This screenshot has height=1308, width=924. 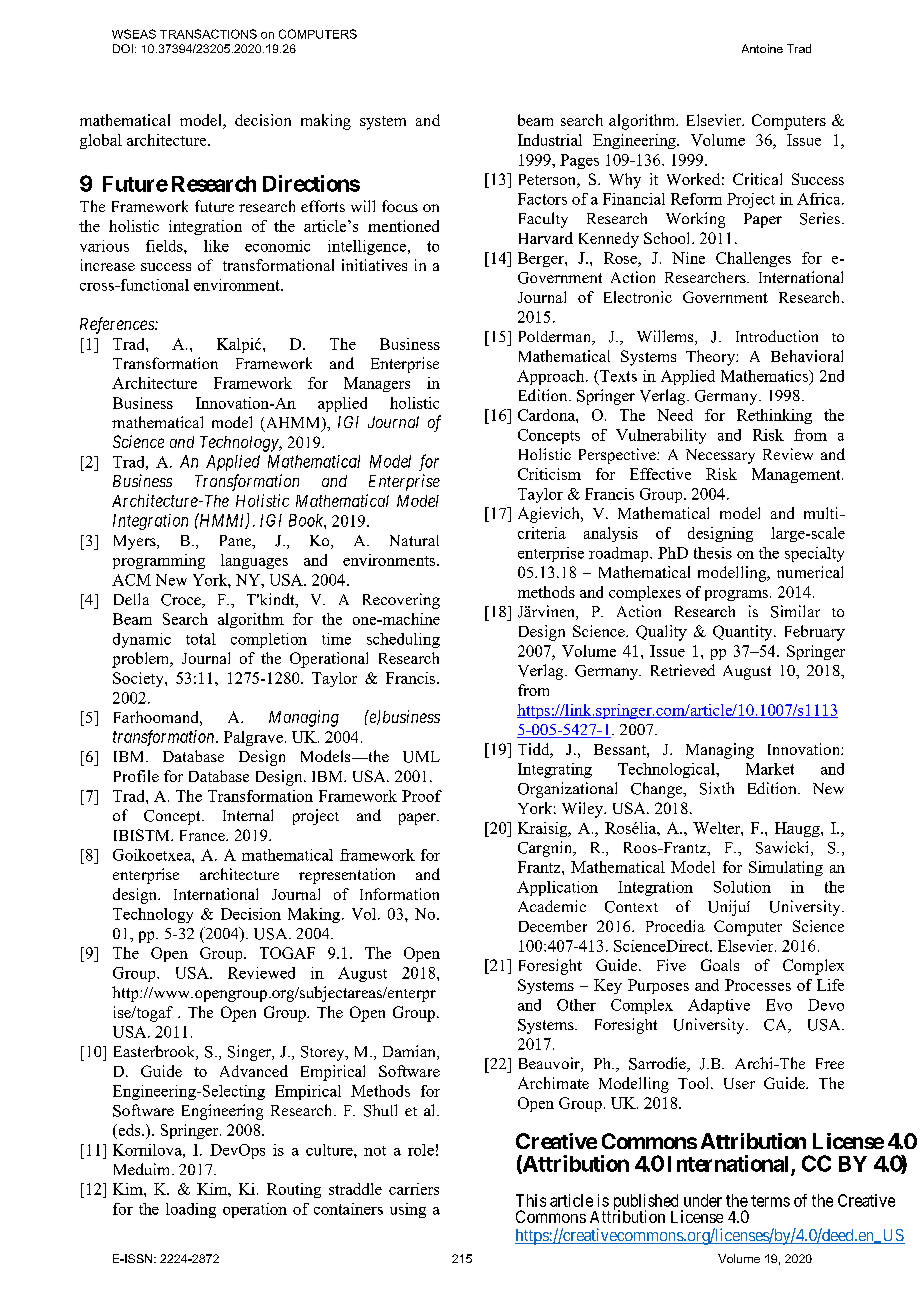 I want to click on Proof, so click(x=422, y=796).
